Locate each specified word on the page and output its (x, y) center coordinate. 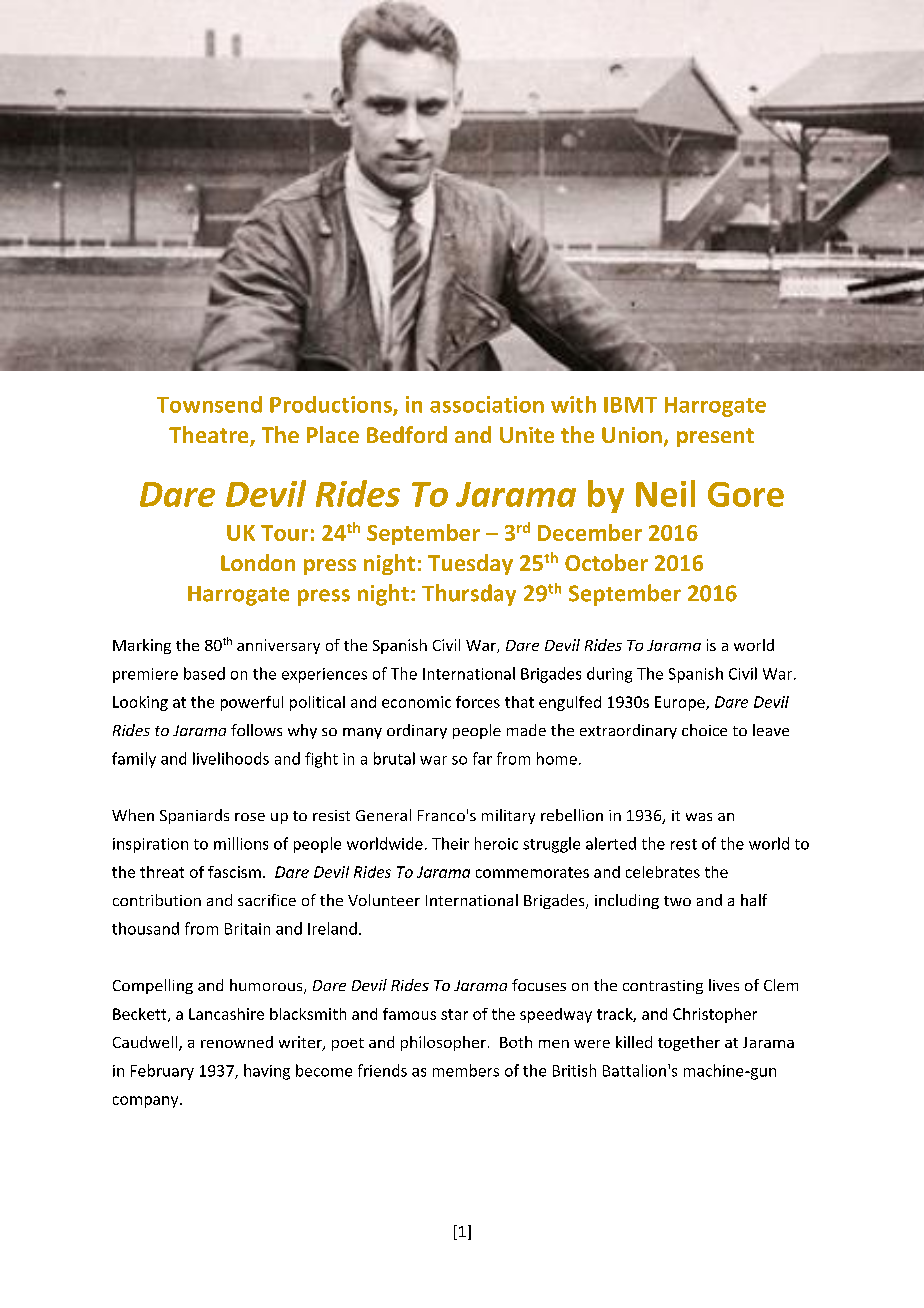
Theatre (210, 436)
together (689, 1043)
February (162, 1072)
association (487, 404)
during (609, 675)
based (204, 673)
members (466, 1070)
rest (684, 844)
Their (450, 843)
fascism (234, 872)
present (715, 437)
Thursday (469, 595)
